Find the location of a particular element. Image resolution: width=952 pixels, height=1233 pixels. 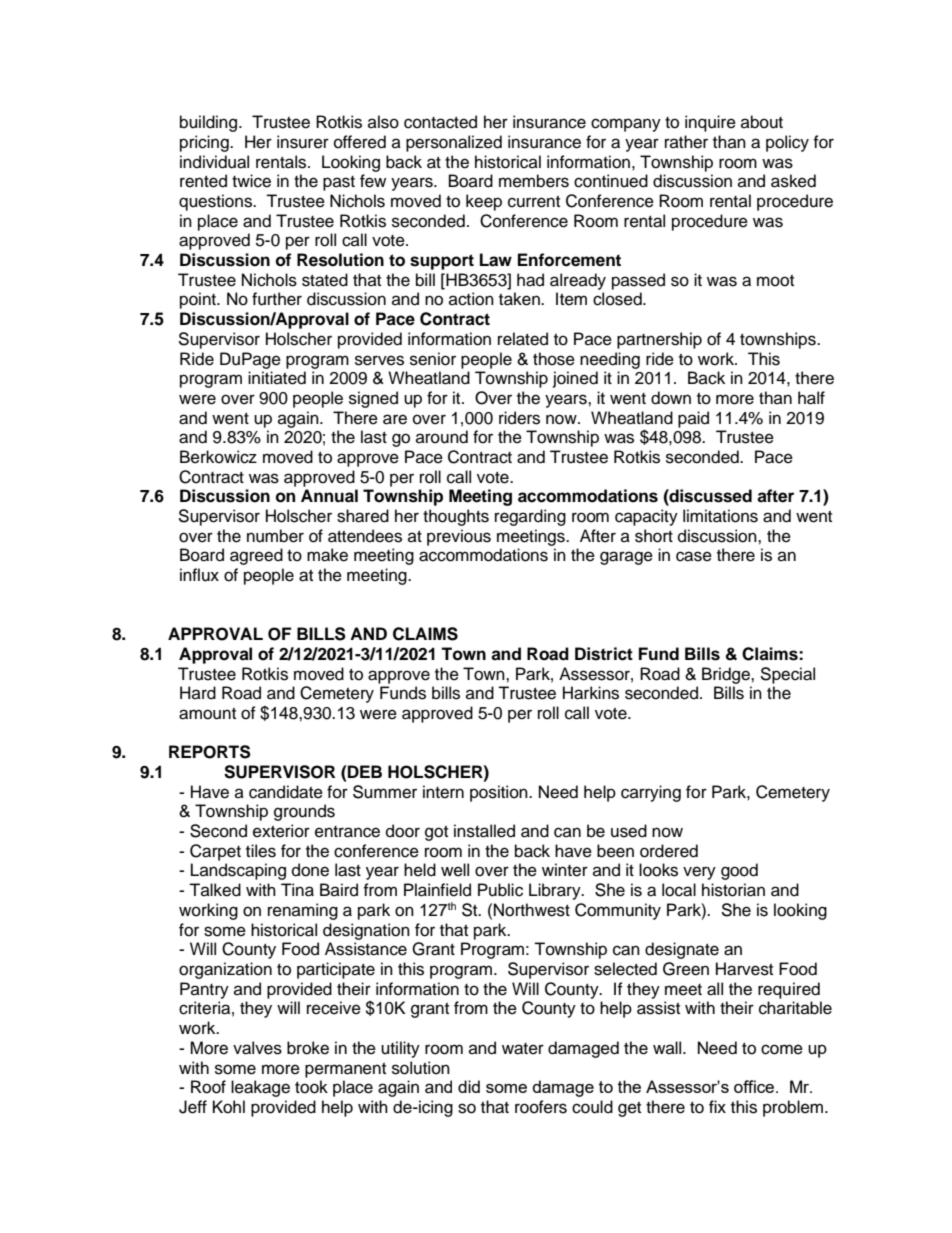

members is located at coordinates (534, 181).
